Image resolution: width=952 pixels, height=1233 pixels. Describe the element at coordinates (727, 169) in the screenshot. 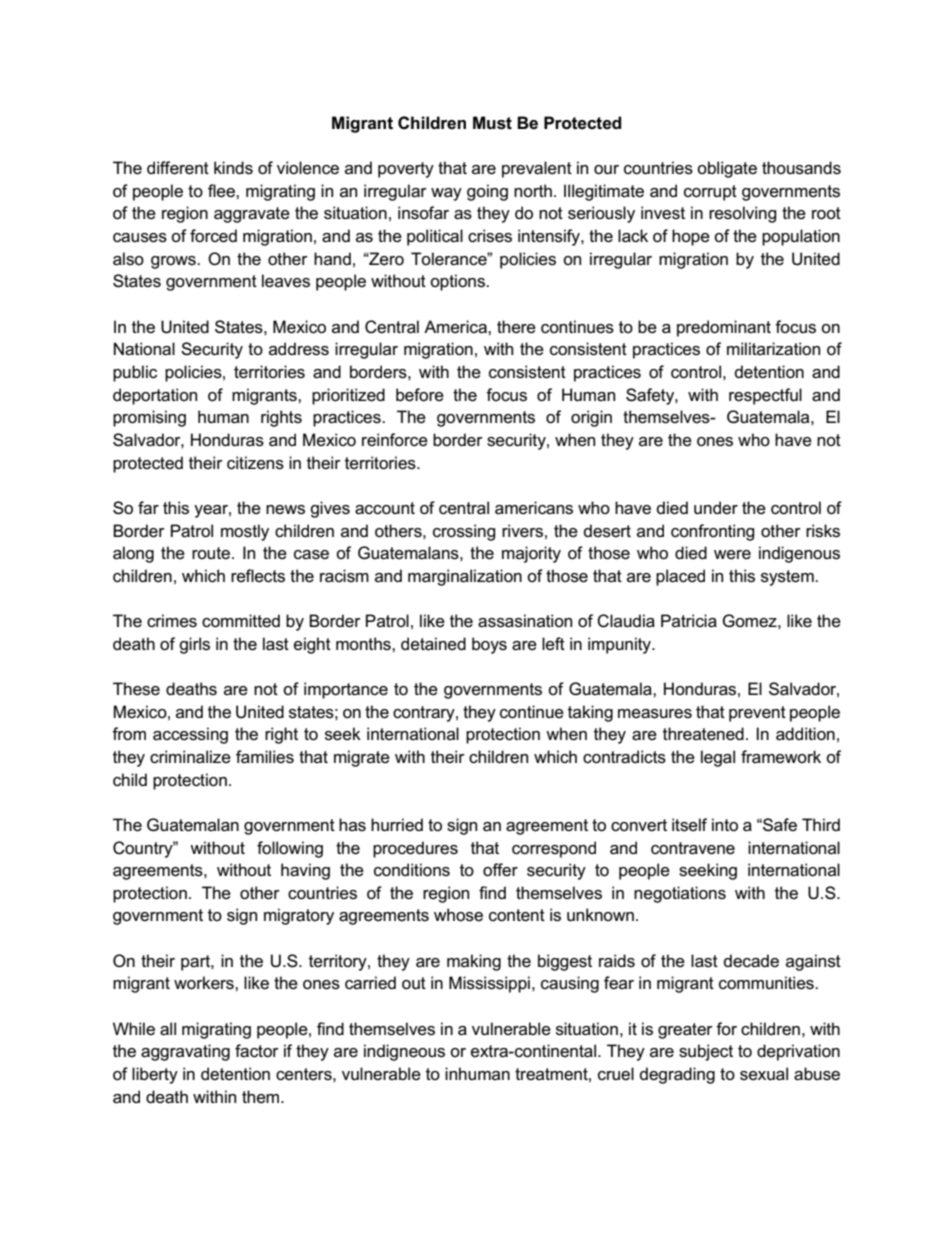

I see `obligate` at that location.
